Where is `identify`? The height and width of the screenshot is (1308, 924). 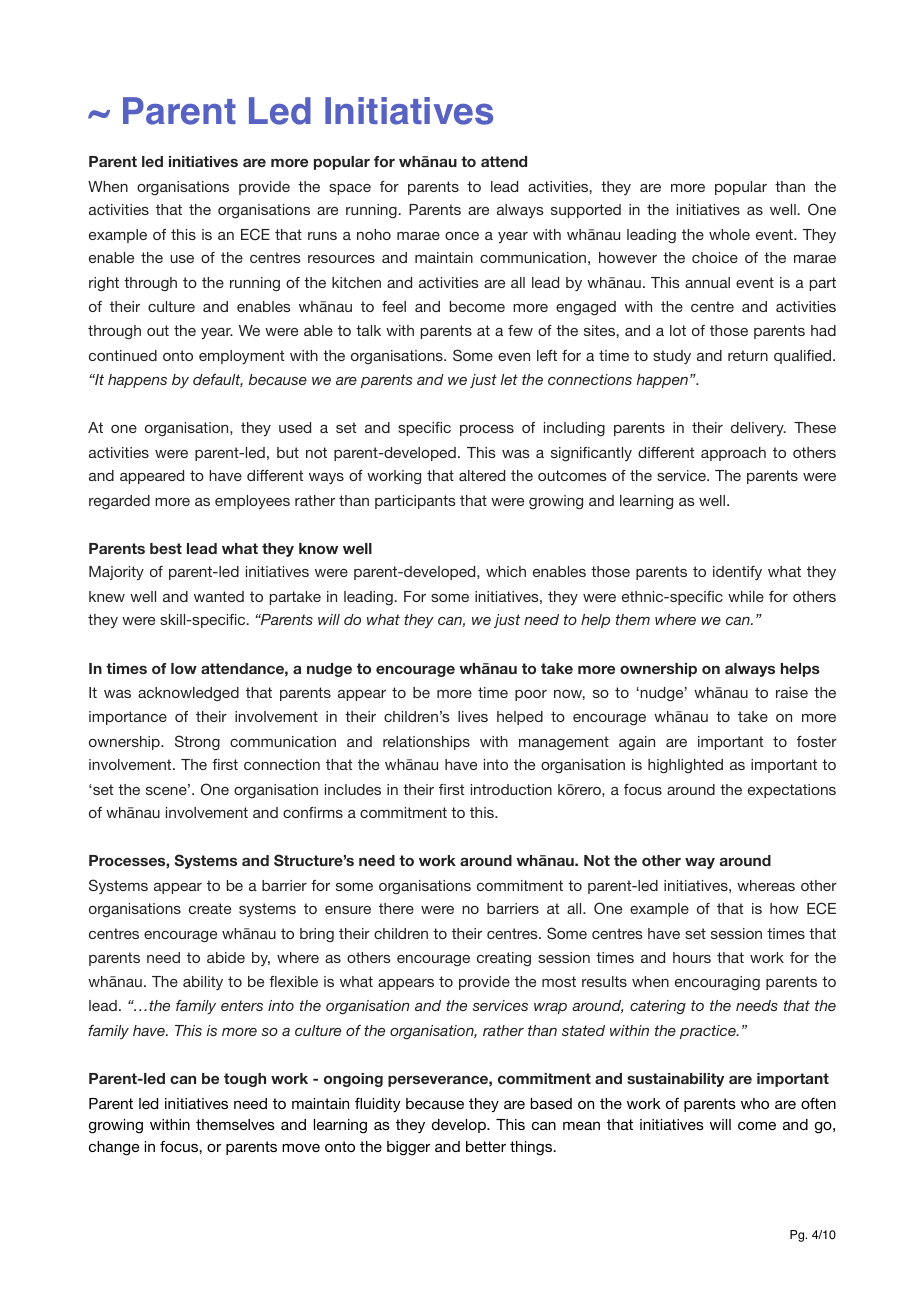 identify is located at coordinates (737, 573).
